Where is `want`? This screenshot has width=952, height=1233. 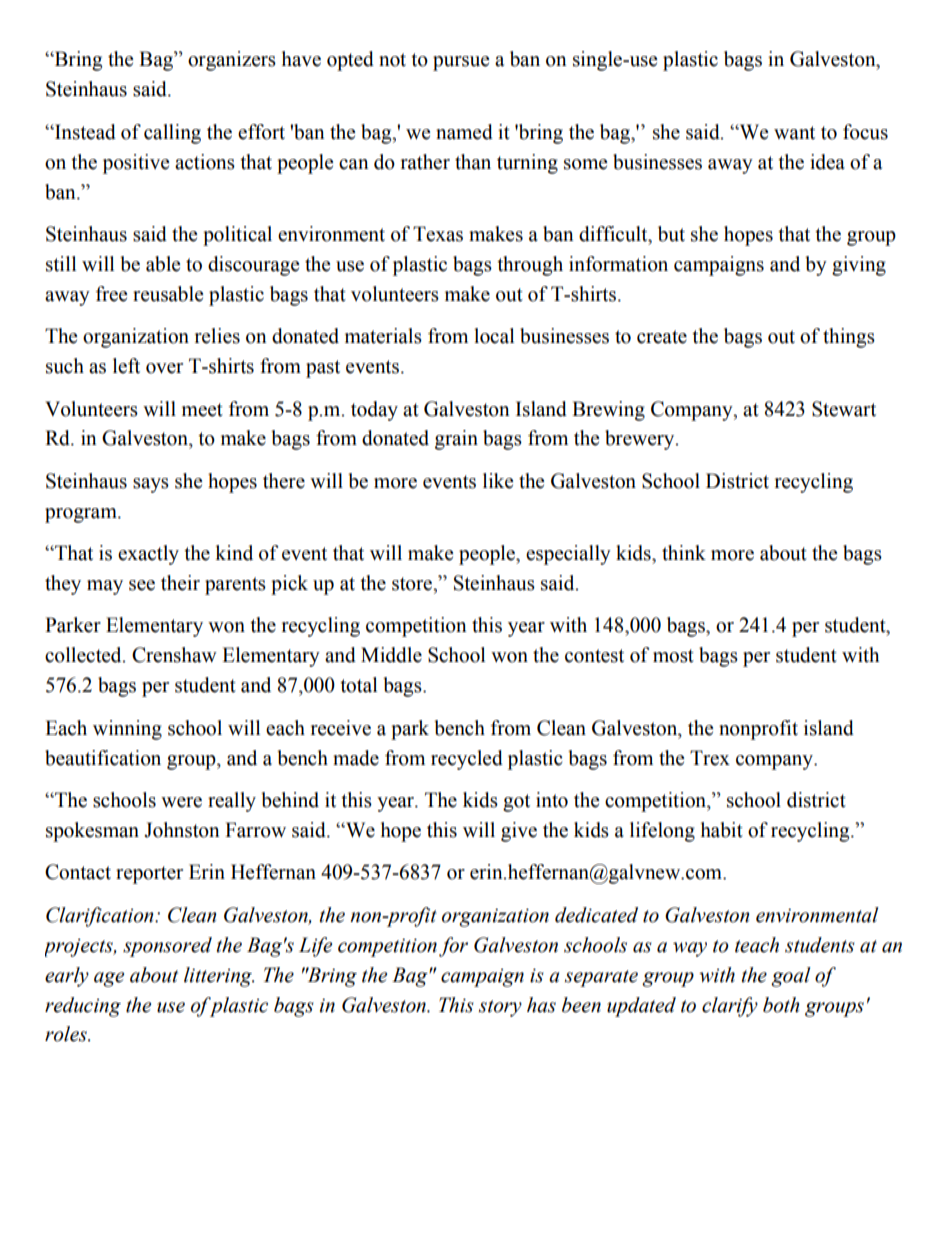
want is located at coordinates (794, 133).
